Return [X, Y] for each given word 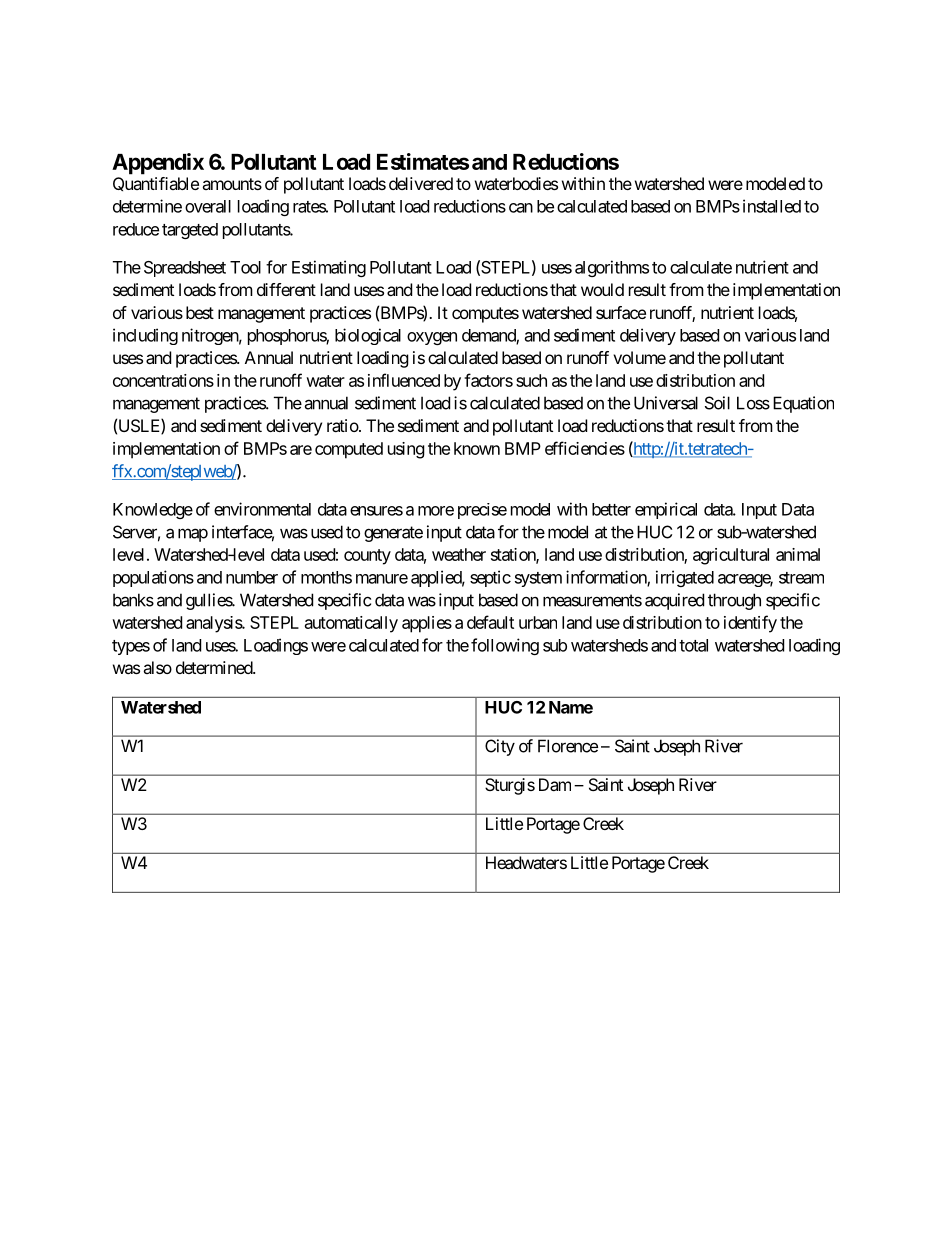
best [200, 312]
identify [750, 624]
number [252, 577]
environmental [262, 509]
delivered [421, 183]
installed [772, 206]
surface [621, 312]
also [157, 667]
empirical [666, 510]
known [477, 448]
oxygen [432, 338]
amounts [232, 184]
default [490, 622]
